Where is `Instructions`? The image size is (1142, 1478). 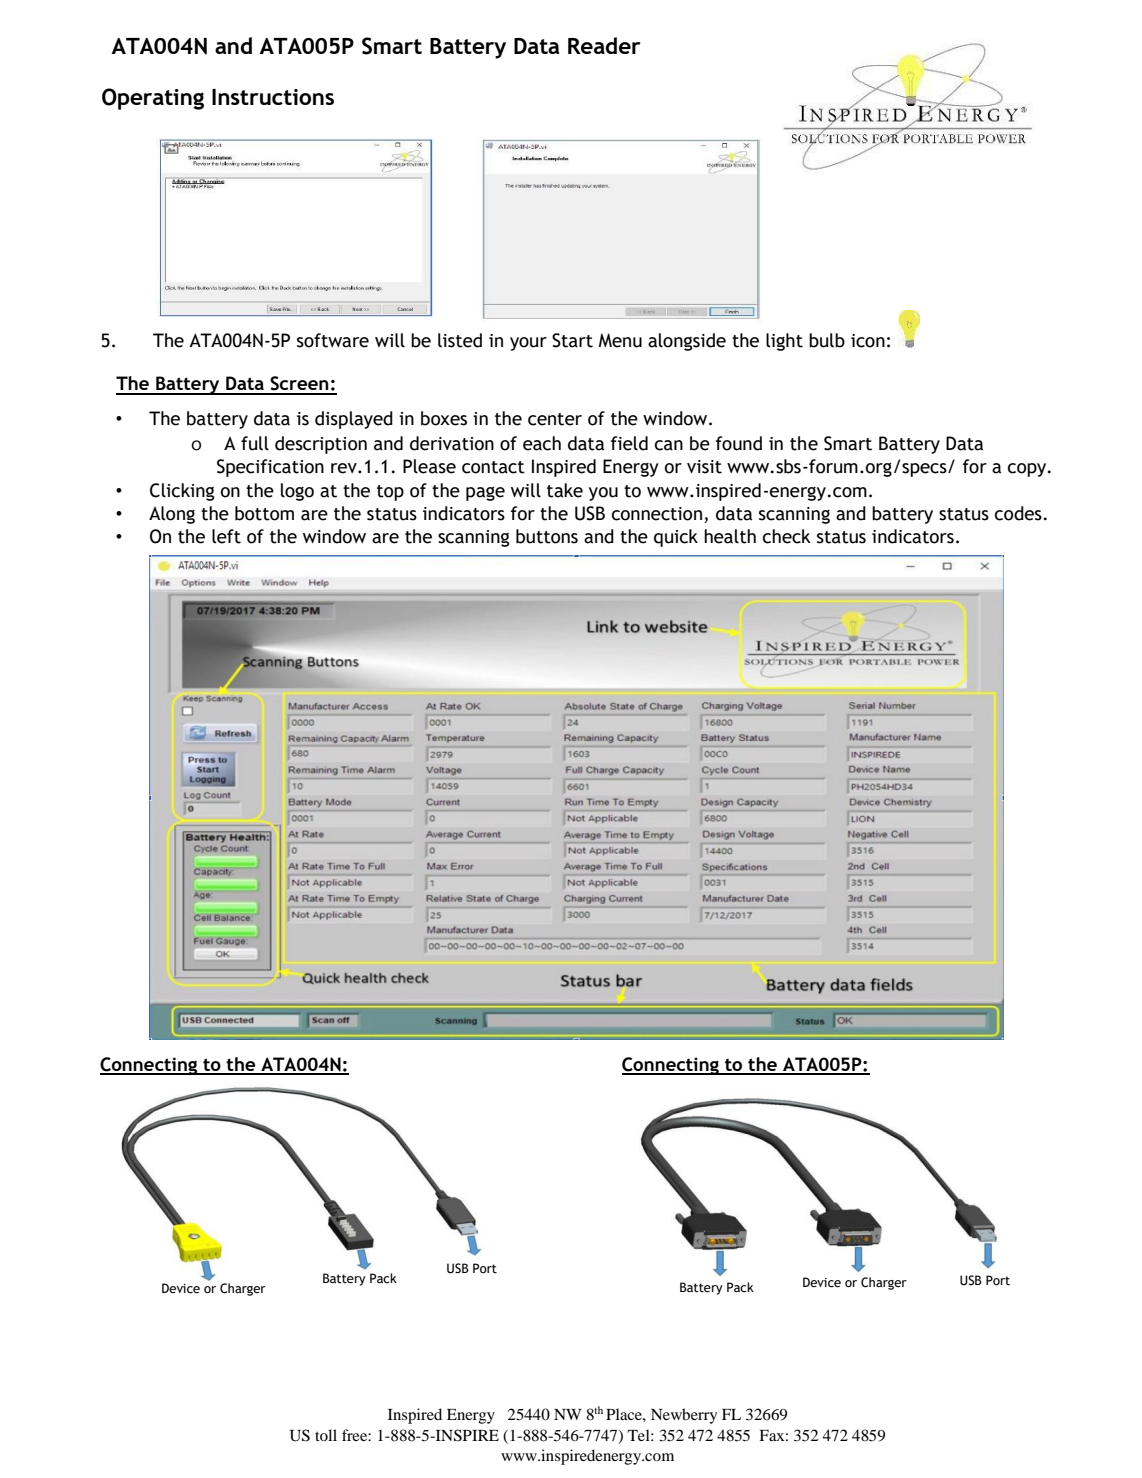
Instructions is located at coordinates (273, 97).
